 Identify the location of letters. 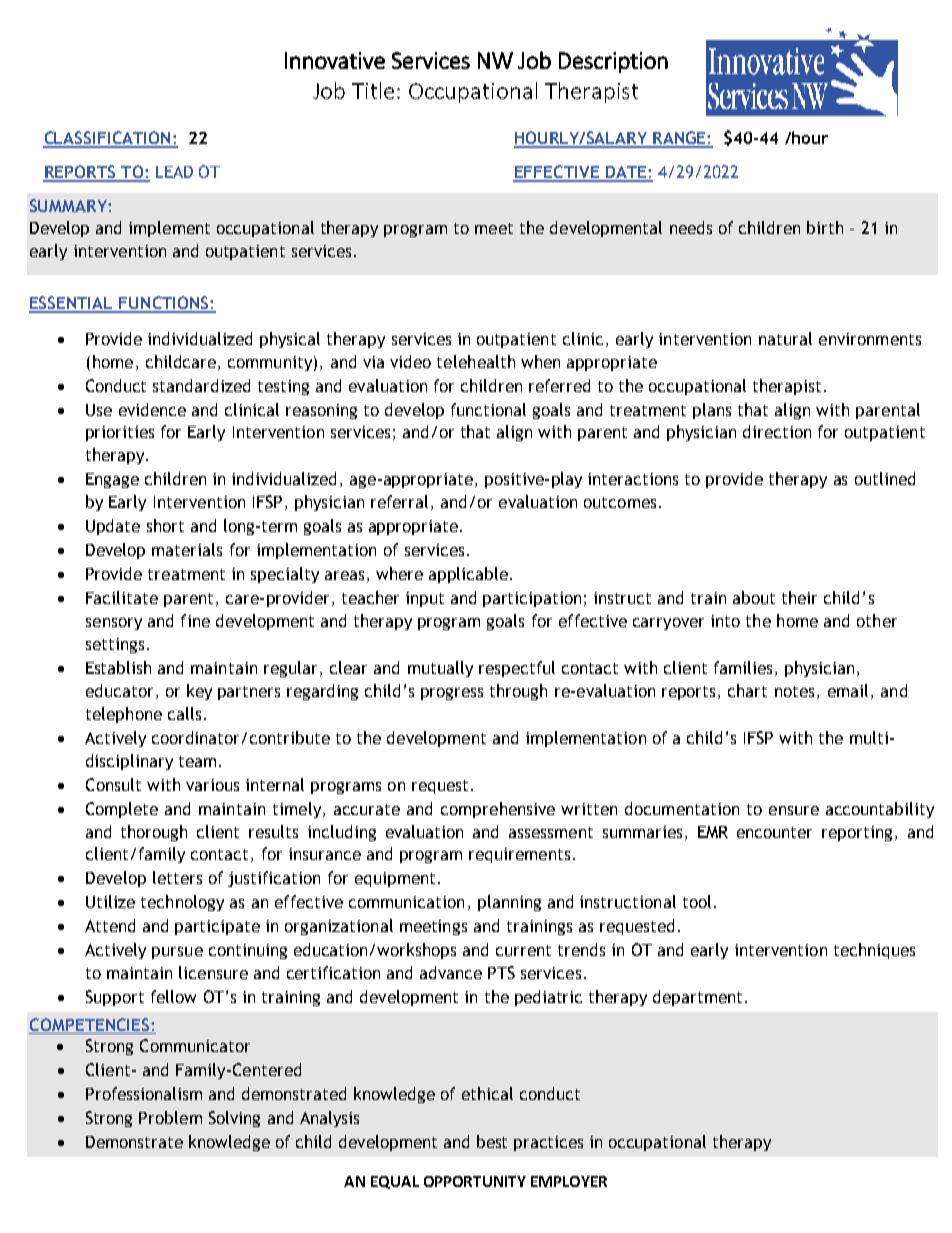
(177, 877).
